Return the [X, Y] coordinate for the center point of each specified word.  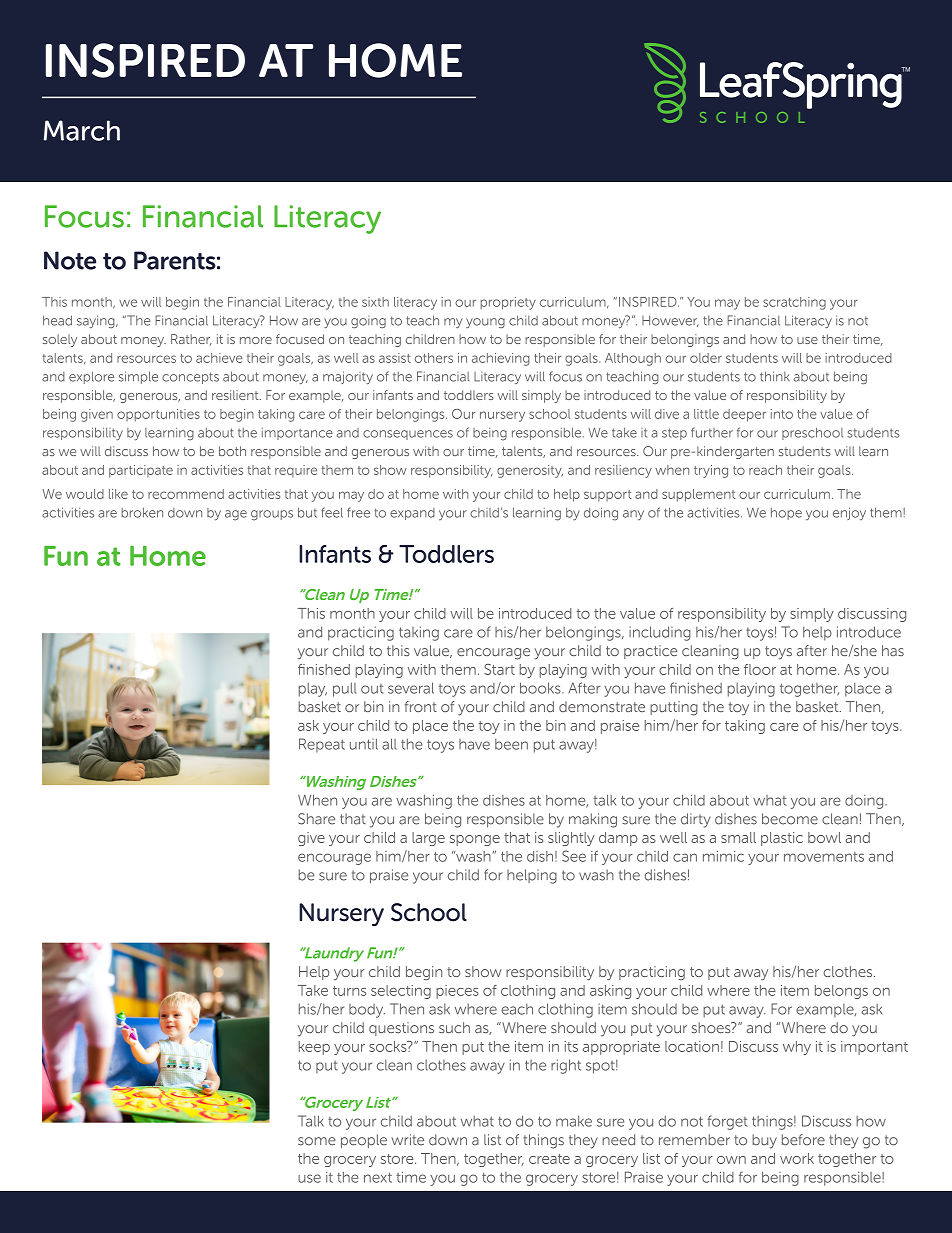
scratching [794, 303]
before [803, 1140]
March [82, 130]
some [317, 1141]
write [408, 1140]
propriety [508, 303]
